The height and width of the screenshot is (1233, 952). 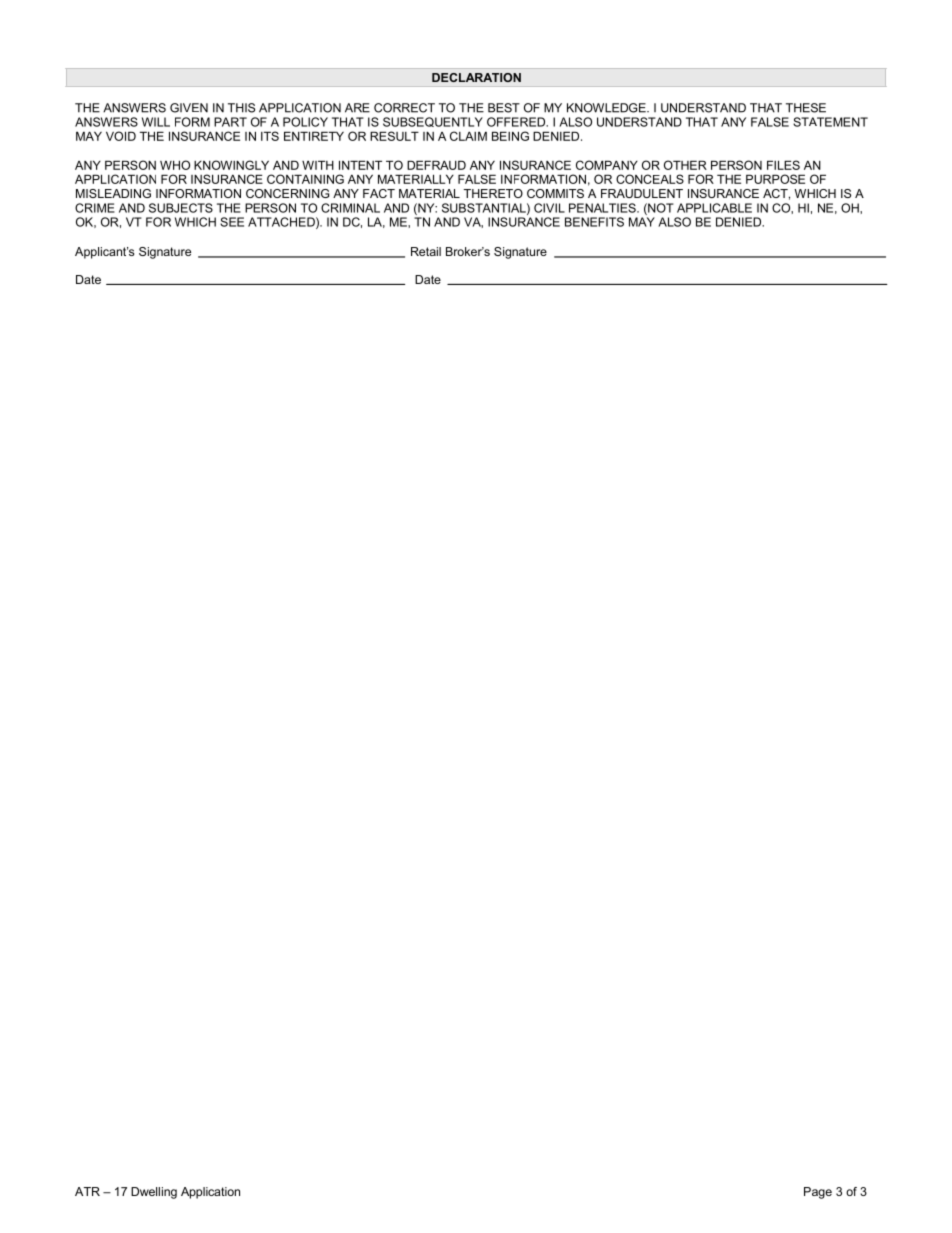 I want to click on THESE, so click(x=806, y=108).
